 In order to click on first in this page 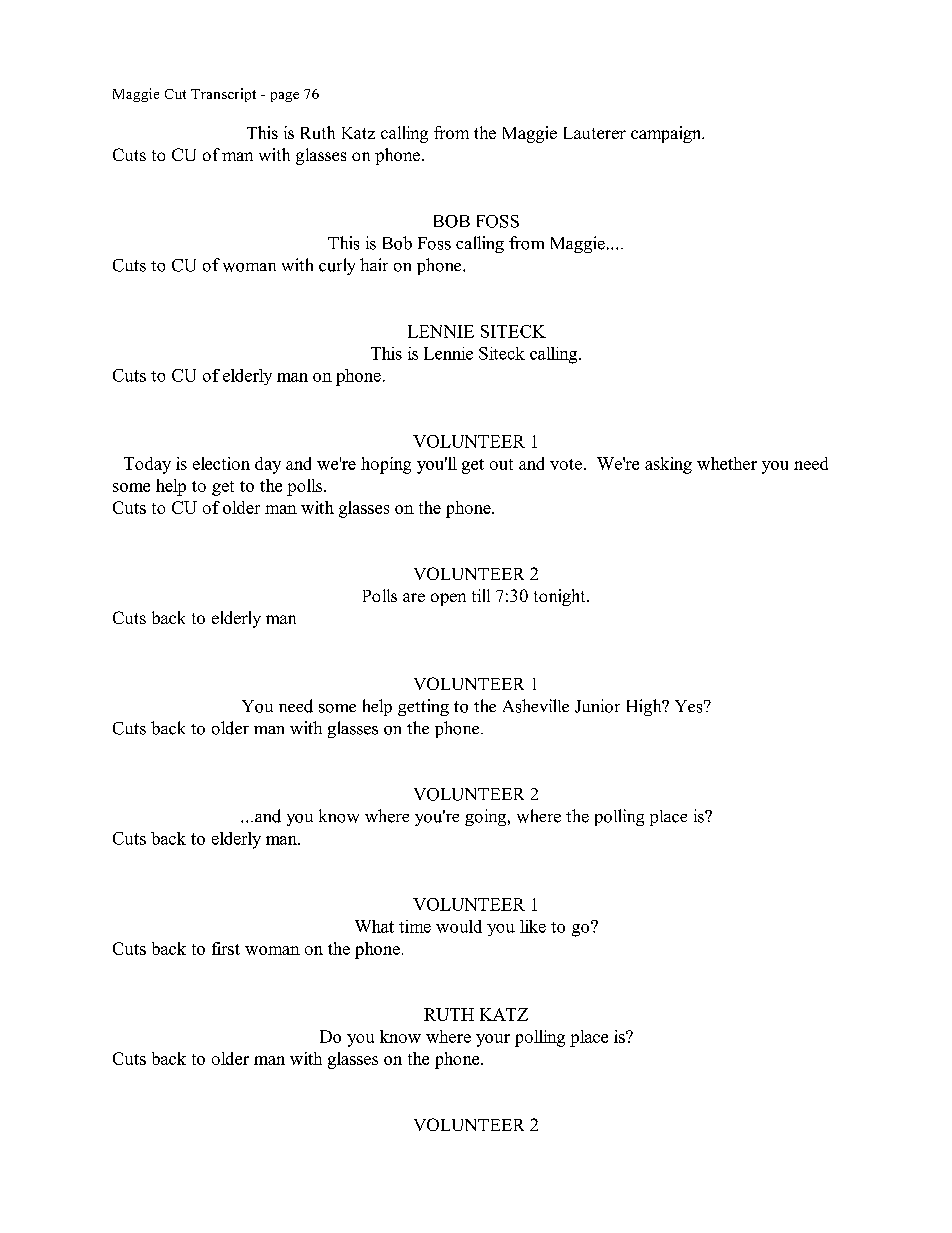, I will do `click(226, 948)`.
